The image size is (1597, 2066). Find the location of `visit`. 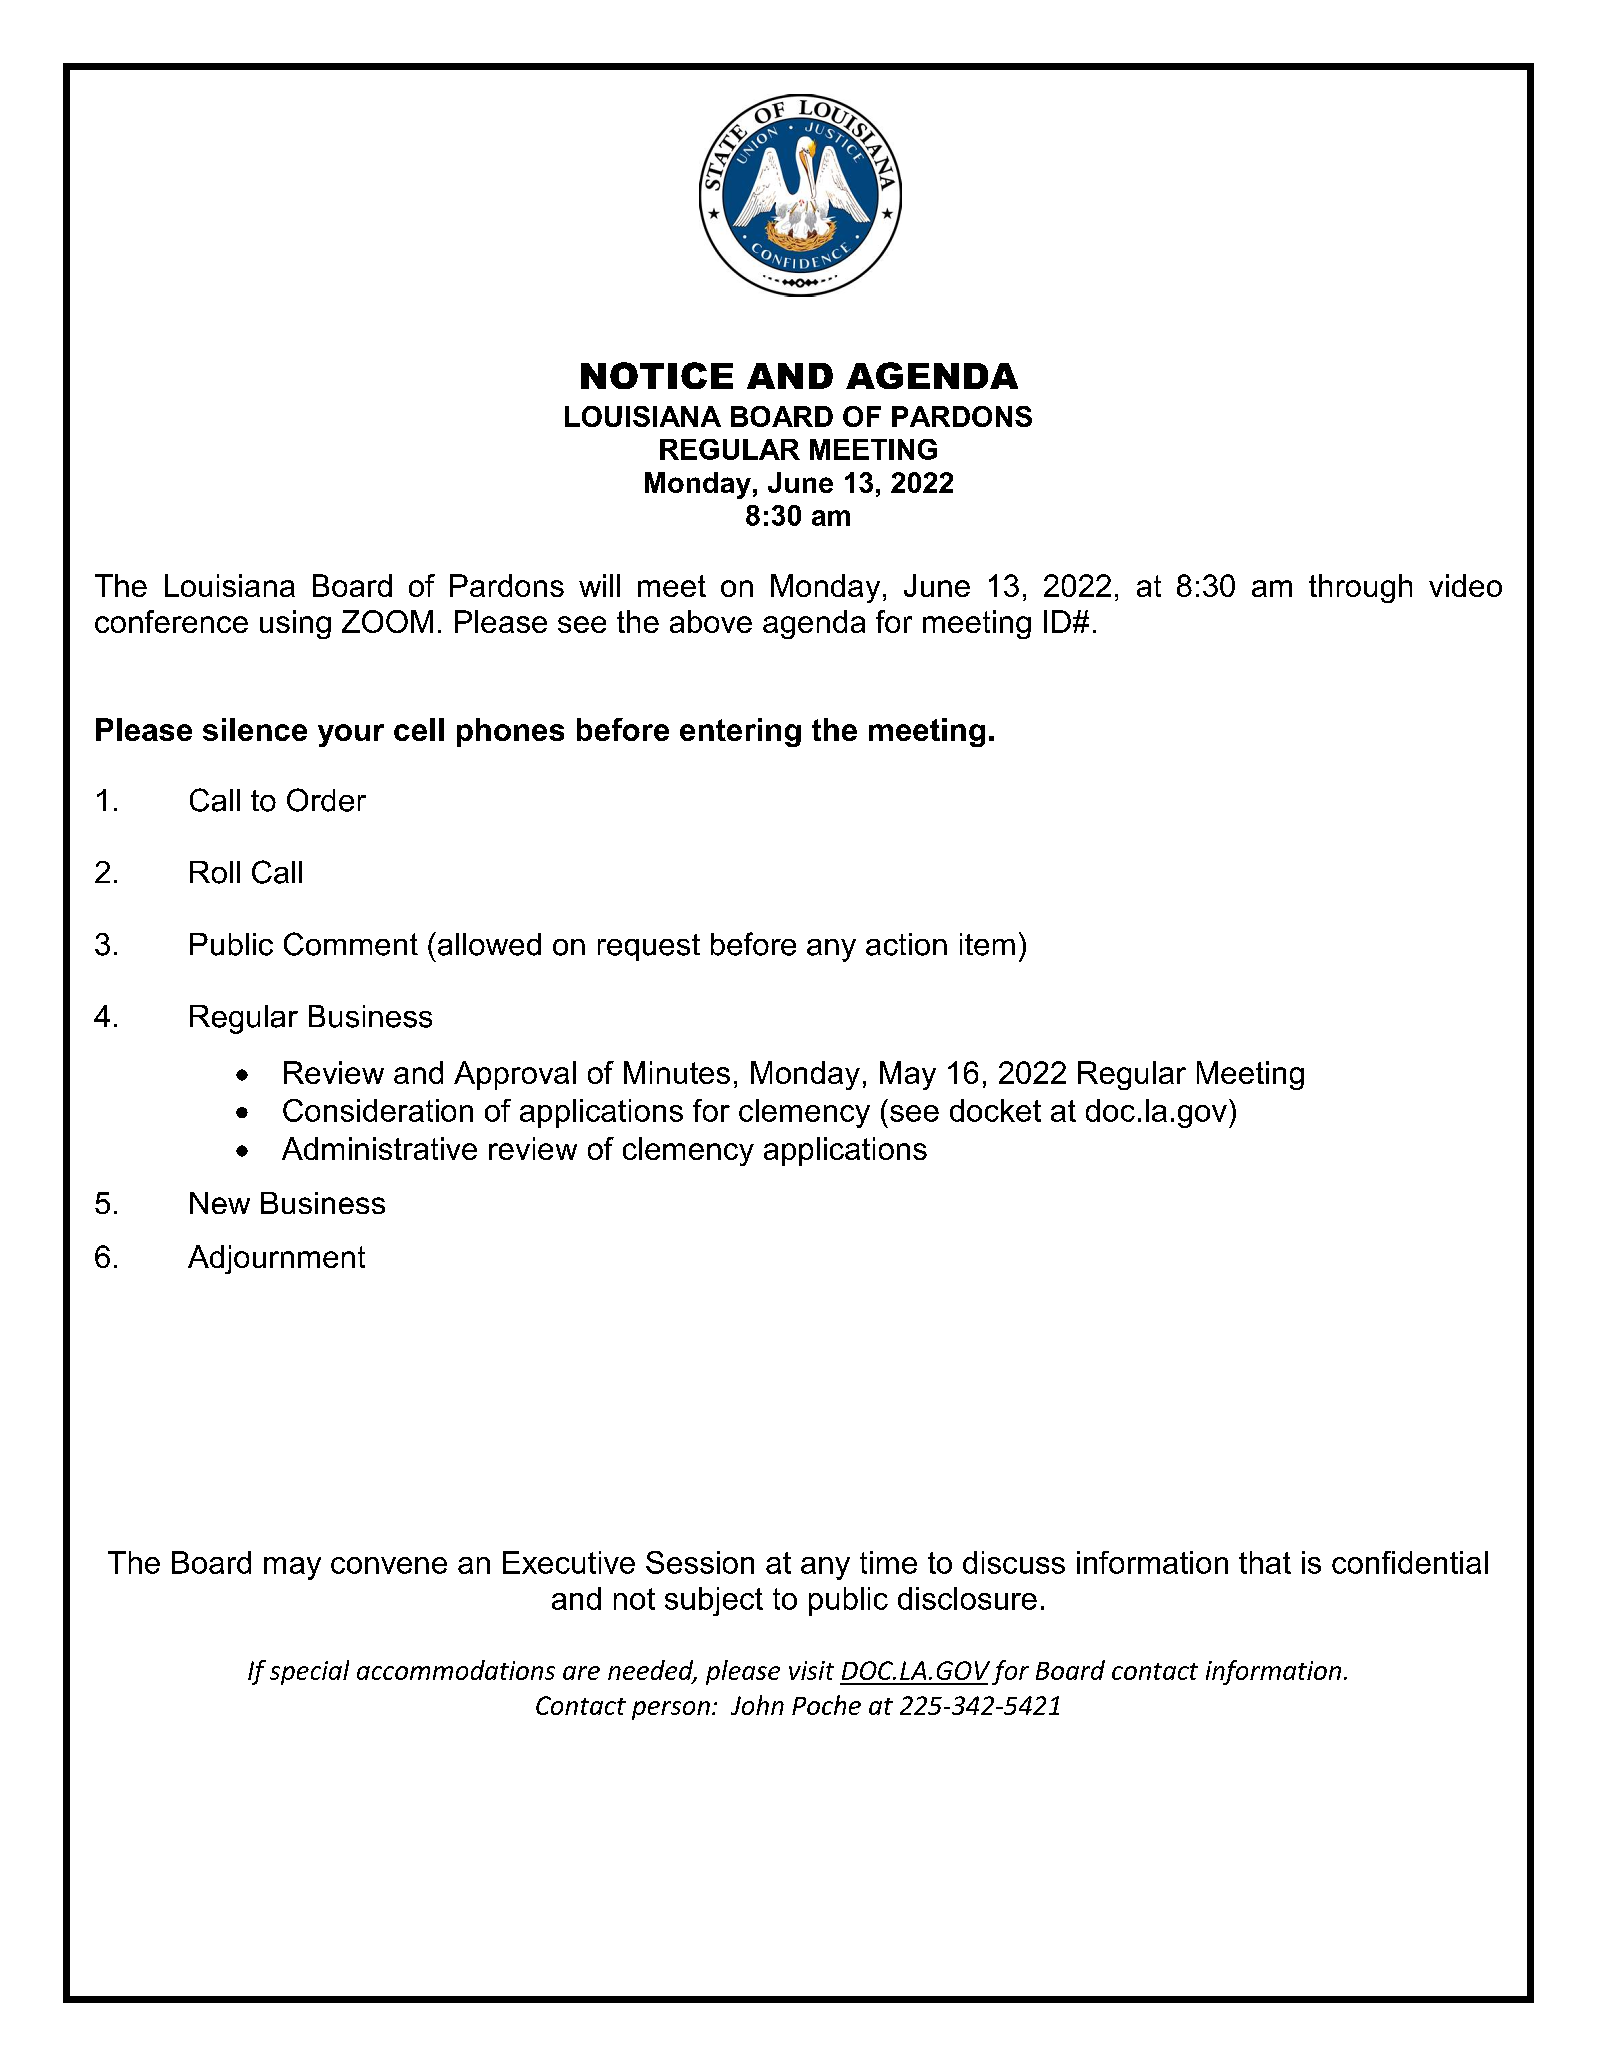

visit is located at coordinates (811, 1670).
